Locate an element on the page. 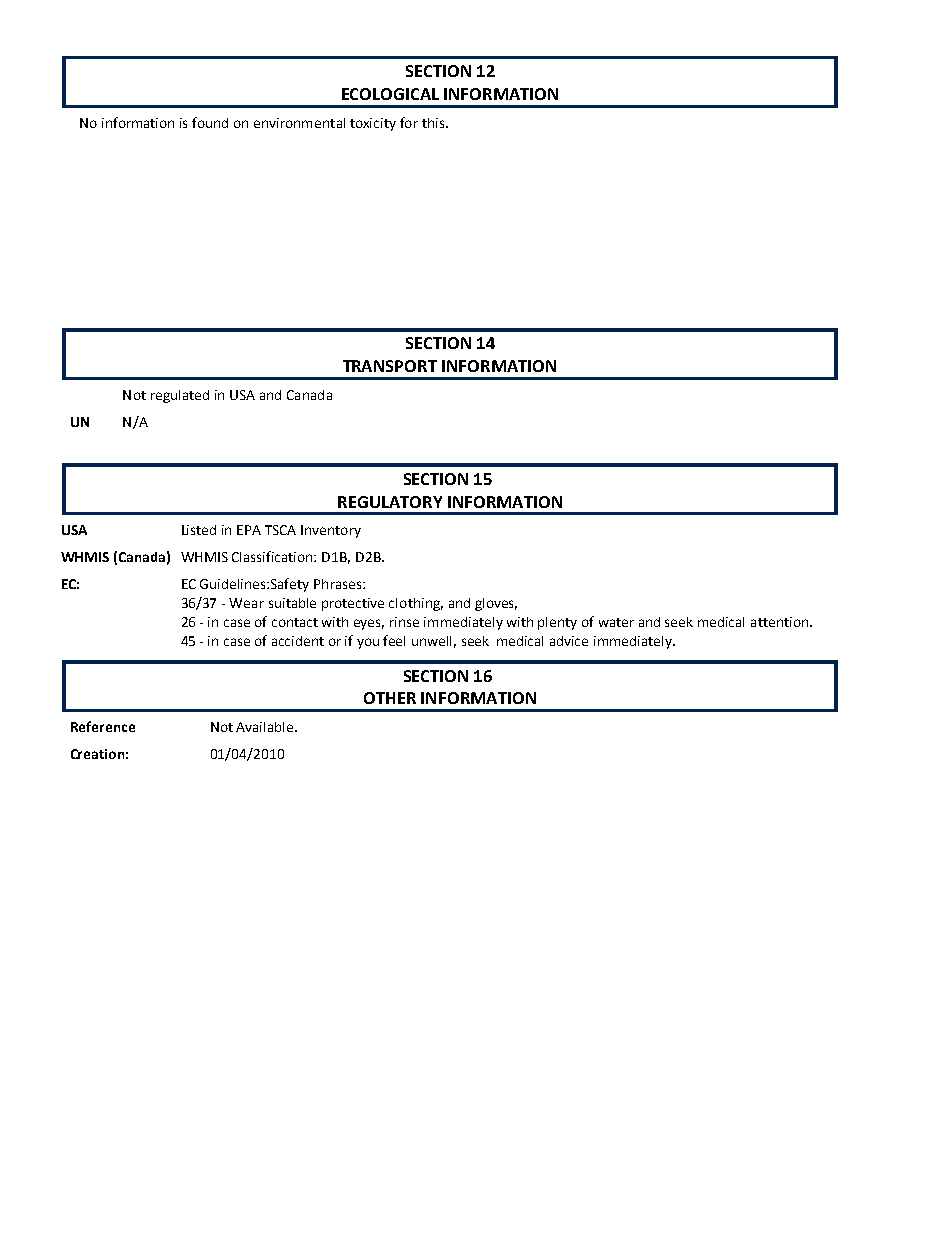 The width and height of the image is (952, 1233). advice is located at coordinates (569, 641).
